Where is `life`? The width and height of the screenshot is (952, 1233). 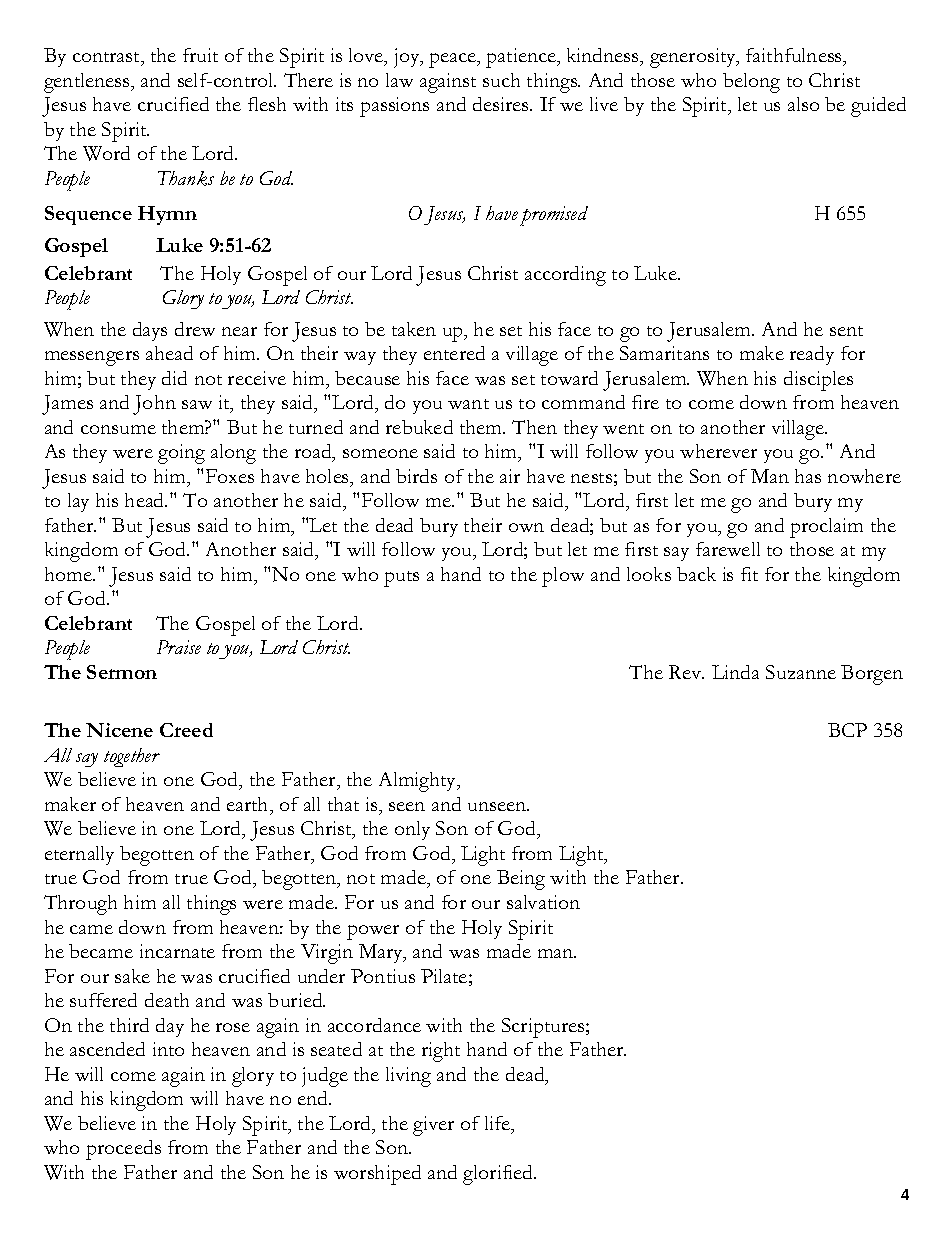
life is located at coordinates (498, 1123).
